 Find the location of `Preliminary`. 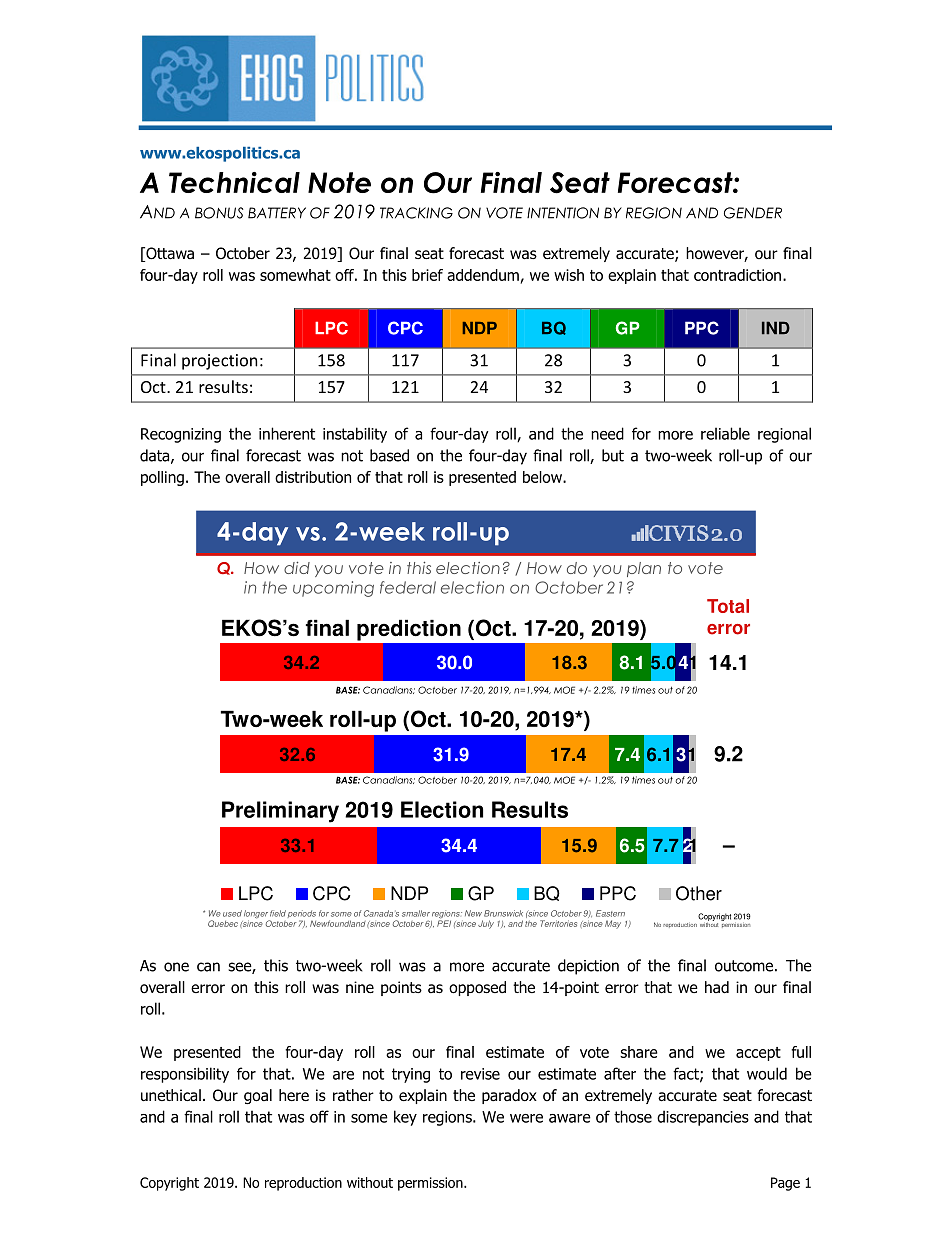

Preliminary is located at coordinates (280, 812).
